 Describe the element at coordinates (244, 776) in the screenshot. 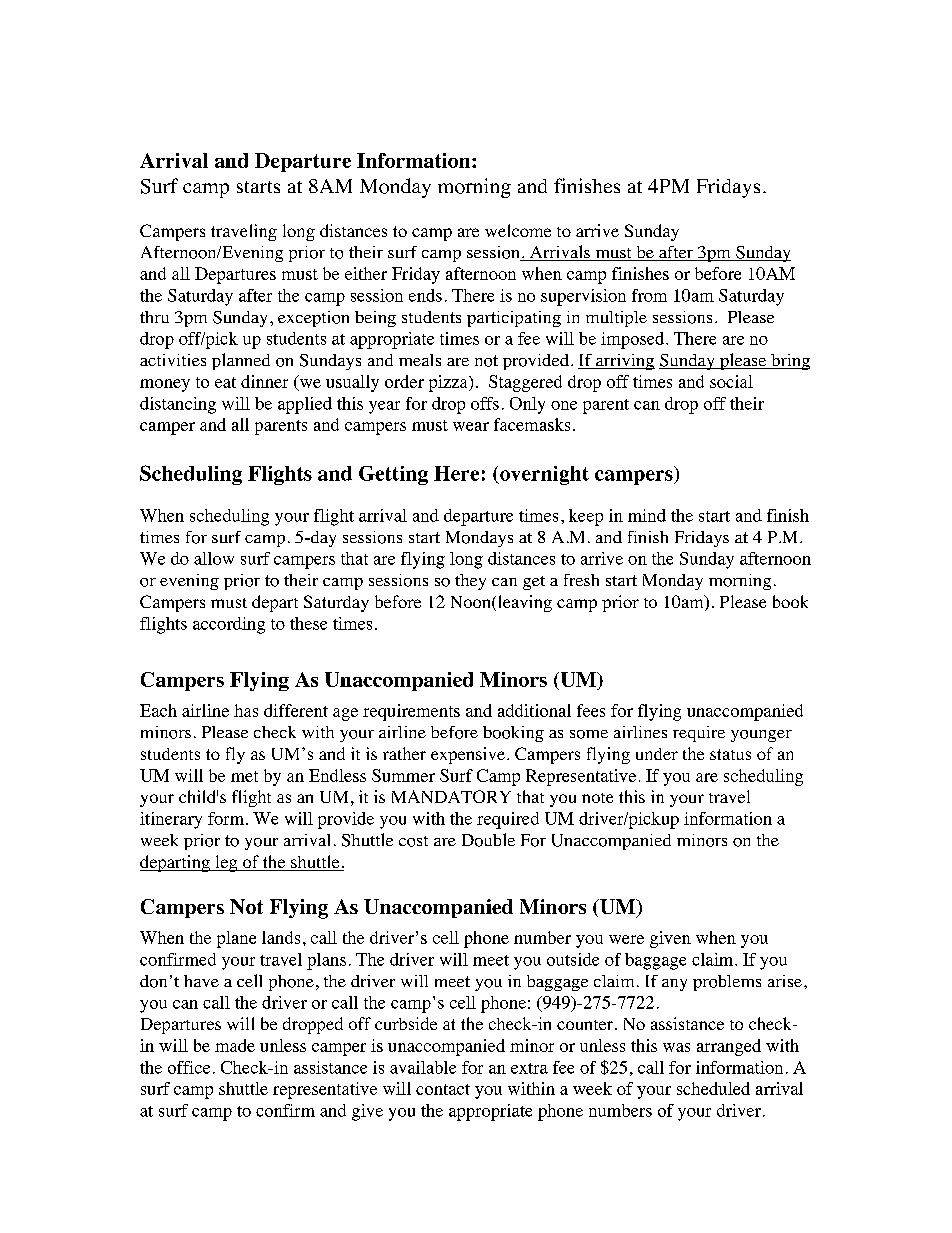

I see `met` at that location.
